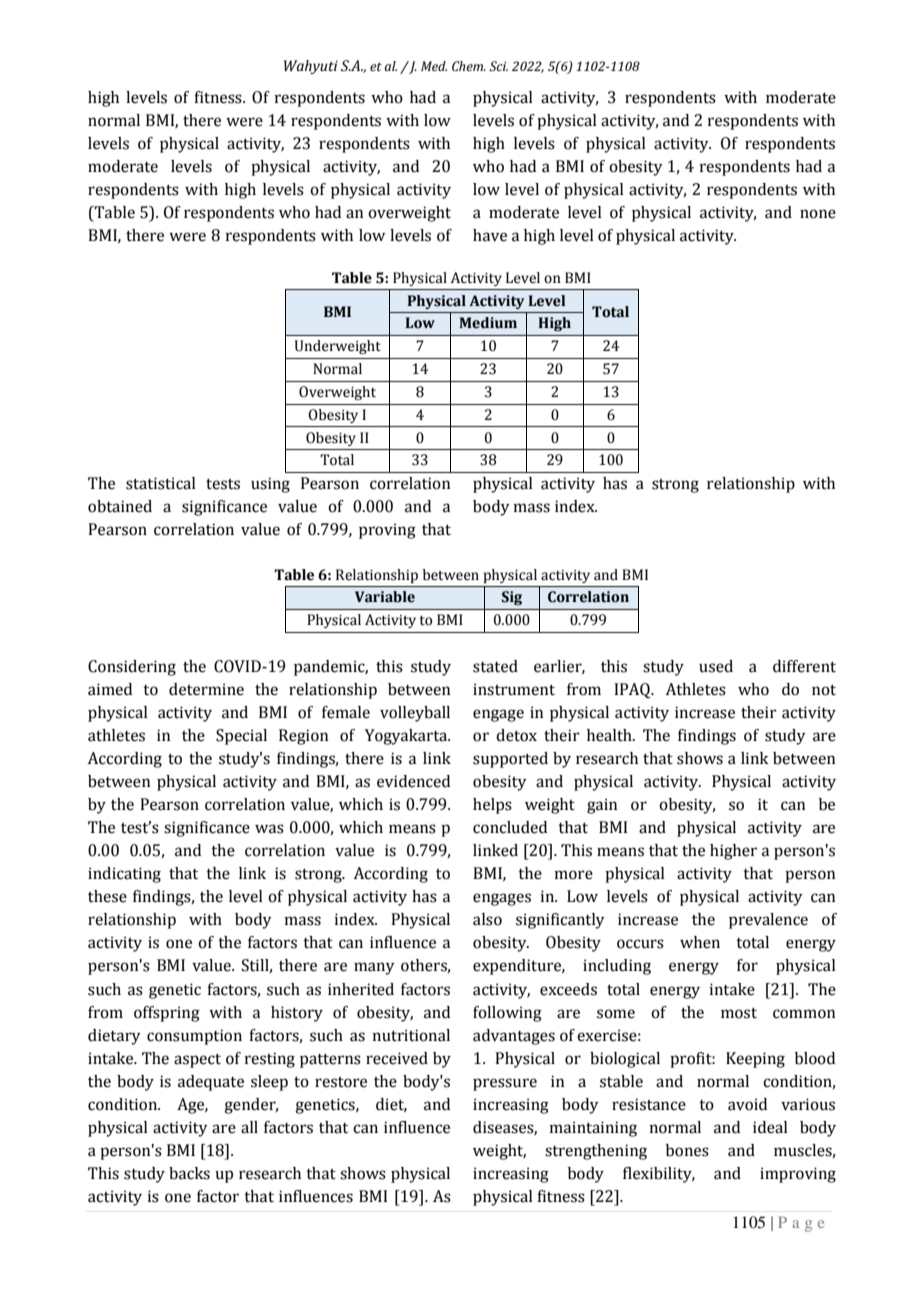 This screenshot has height=1308, width=924. Describe the element at coordinates (602, 806) in the screenshot. I see `gain` at that location.
